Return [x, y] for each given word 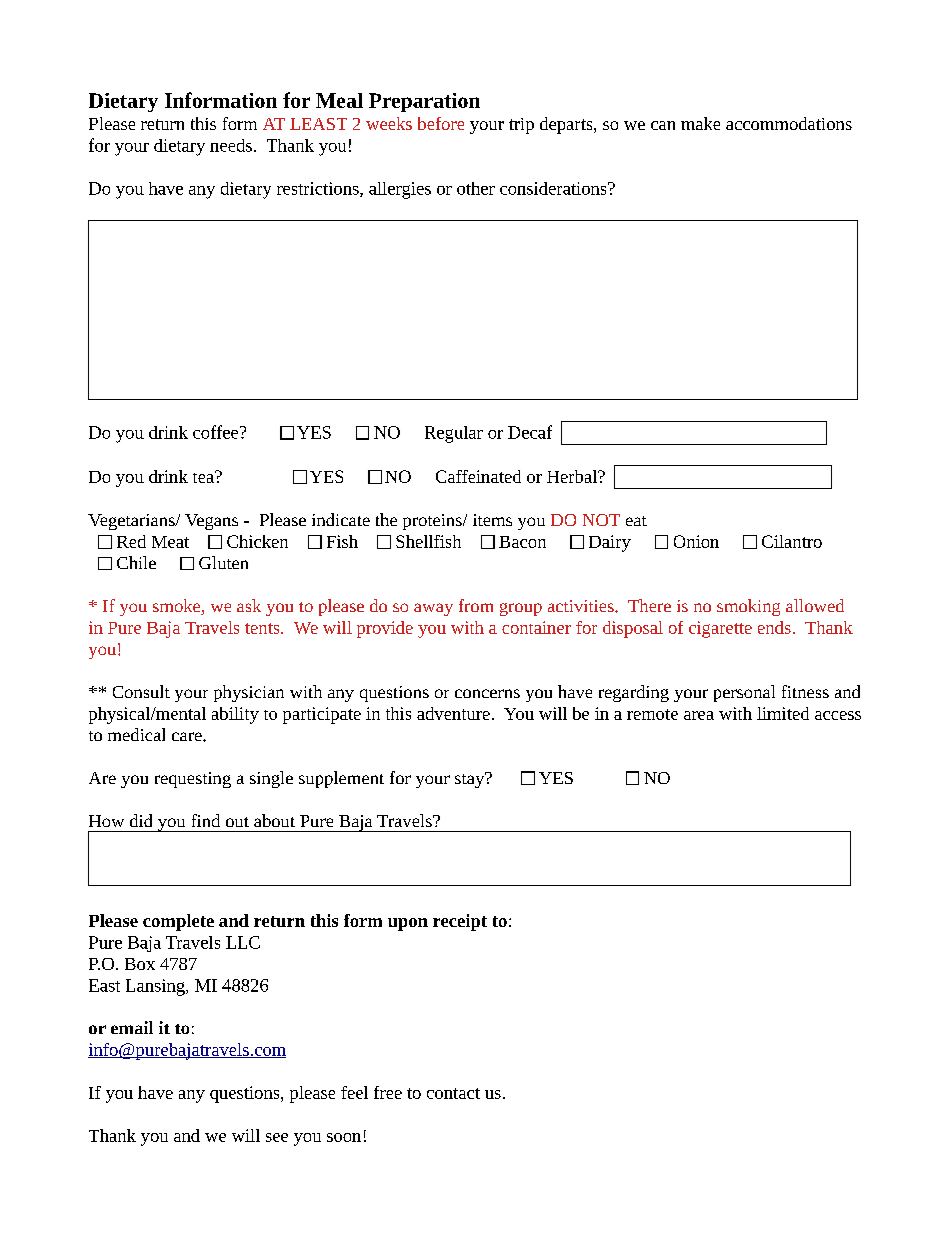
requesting [193, 780]
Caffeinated [478, 476]
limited [783, 713]
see [277, 1137]
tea [204, 477]
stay [471, 780]
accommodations [789, 123]
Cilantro [792, 541]
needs [231, 145]
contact [453, 1093]
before [441, 123]
